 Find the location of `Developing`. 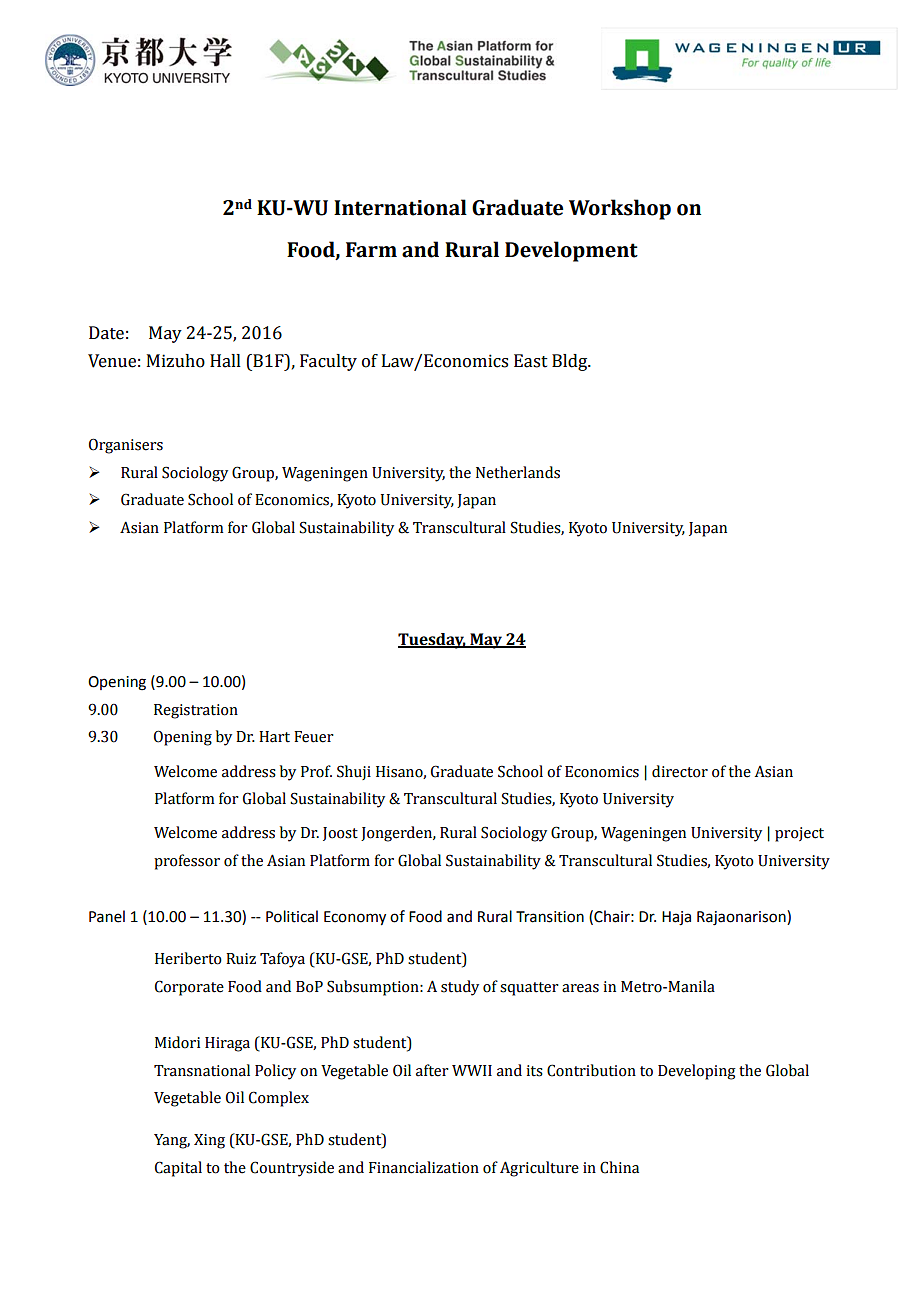

Developing is located at coordinates (697, 1072).
